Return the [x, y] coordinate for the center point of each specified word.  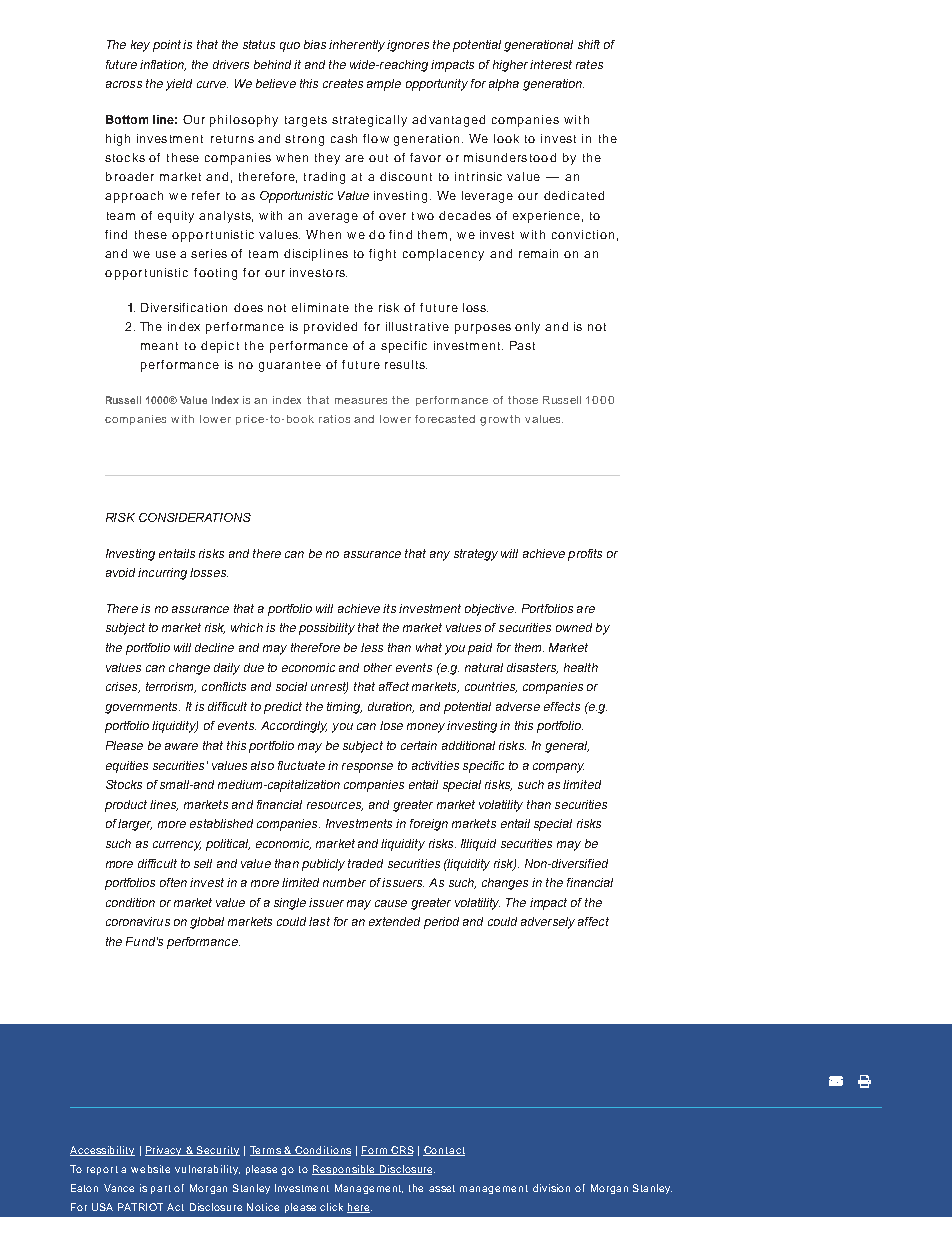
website [150, 1169]
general [567, 747]
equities [127, 767]
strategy [476, 555]
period [441, 923]
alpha [504, 85]
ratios [334, 419]
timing [344, 708]
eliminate [320, 307]
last [319, 921]
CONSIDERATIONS [195, 517]
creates [343, 83]
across [124, 84]
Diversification [184, 307]
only [527, 328]
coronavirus [138, 921]
